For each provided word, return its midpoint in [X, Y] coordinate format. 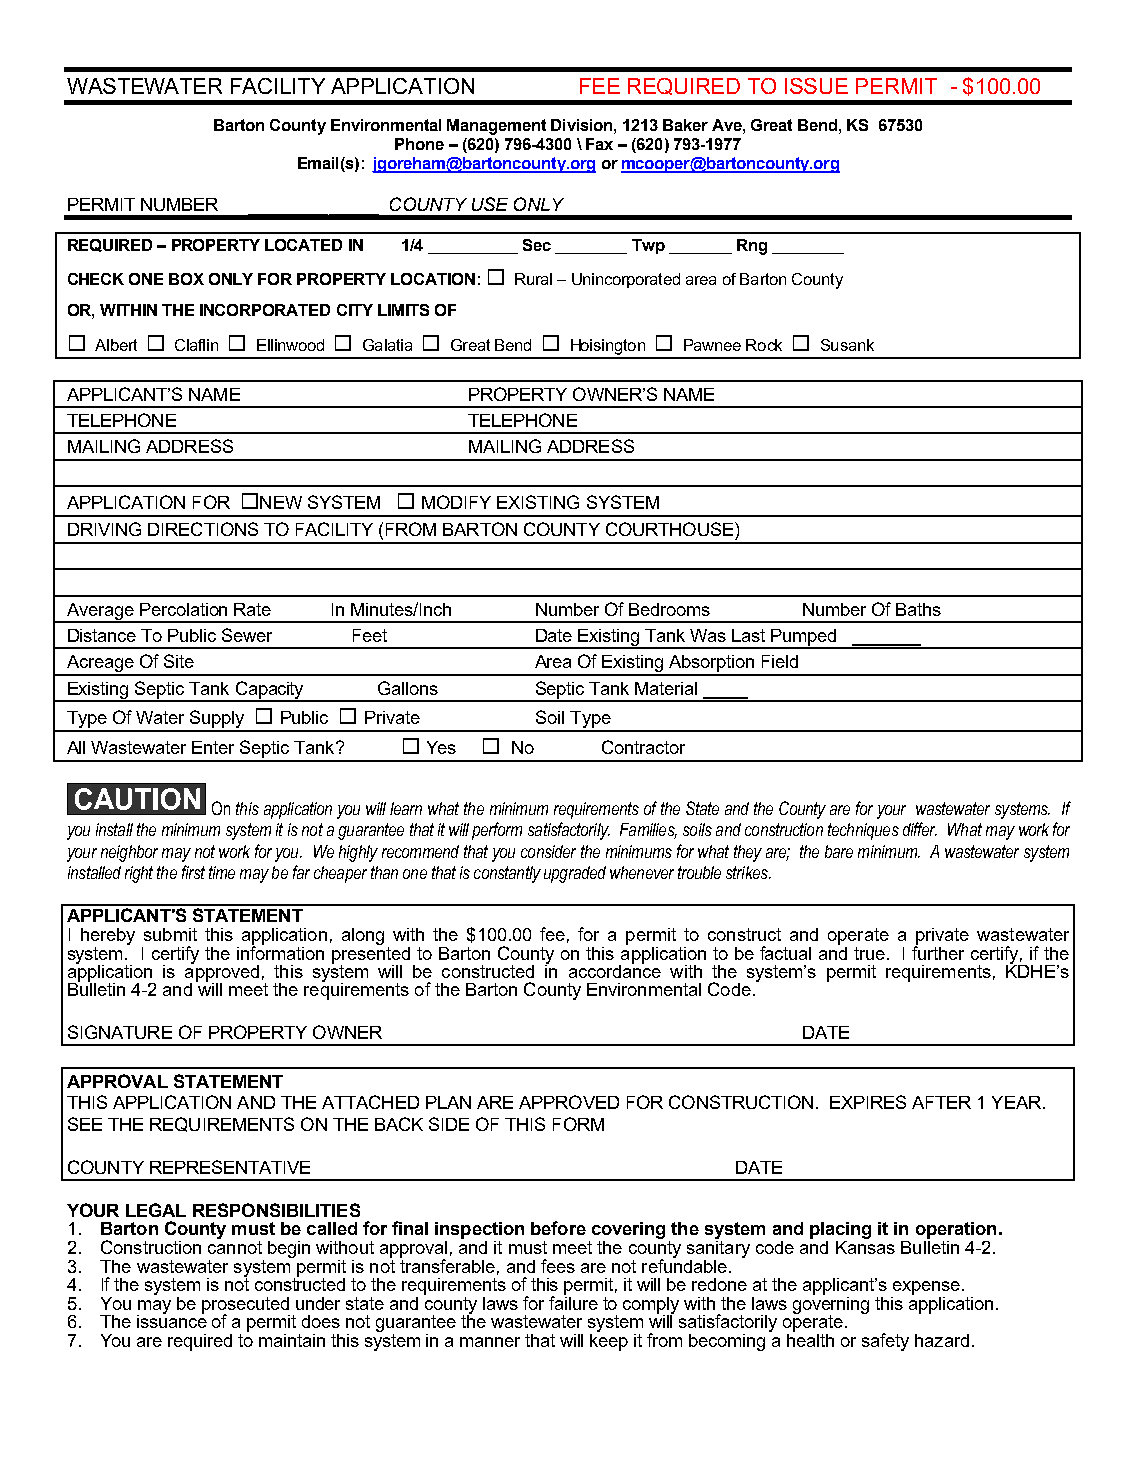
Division [583, 125]
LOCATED [303, 245]
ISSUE [816, 86]
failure [573, 1302]
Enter [213, 747]
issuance [172, 1320]
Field [780, 661]
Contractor [643, 747]
